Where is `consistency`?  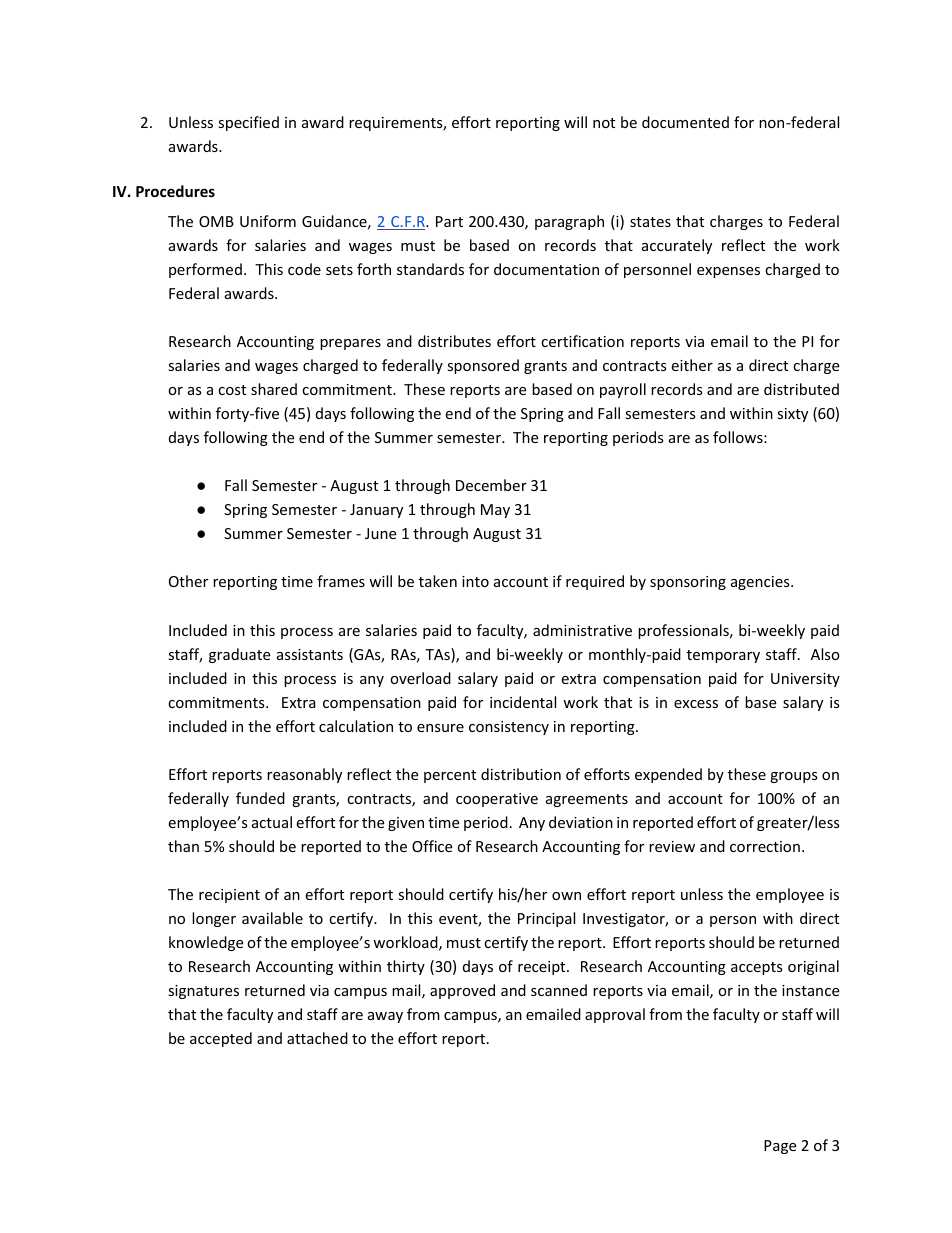
consistency is located at coordinates (509, 728).
